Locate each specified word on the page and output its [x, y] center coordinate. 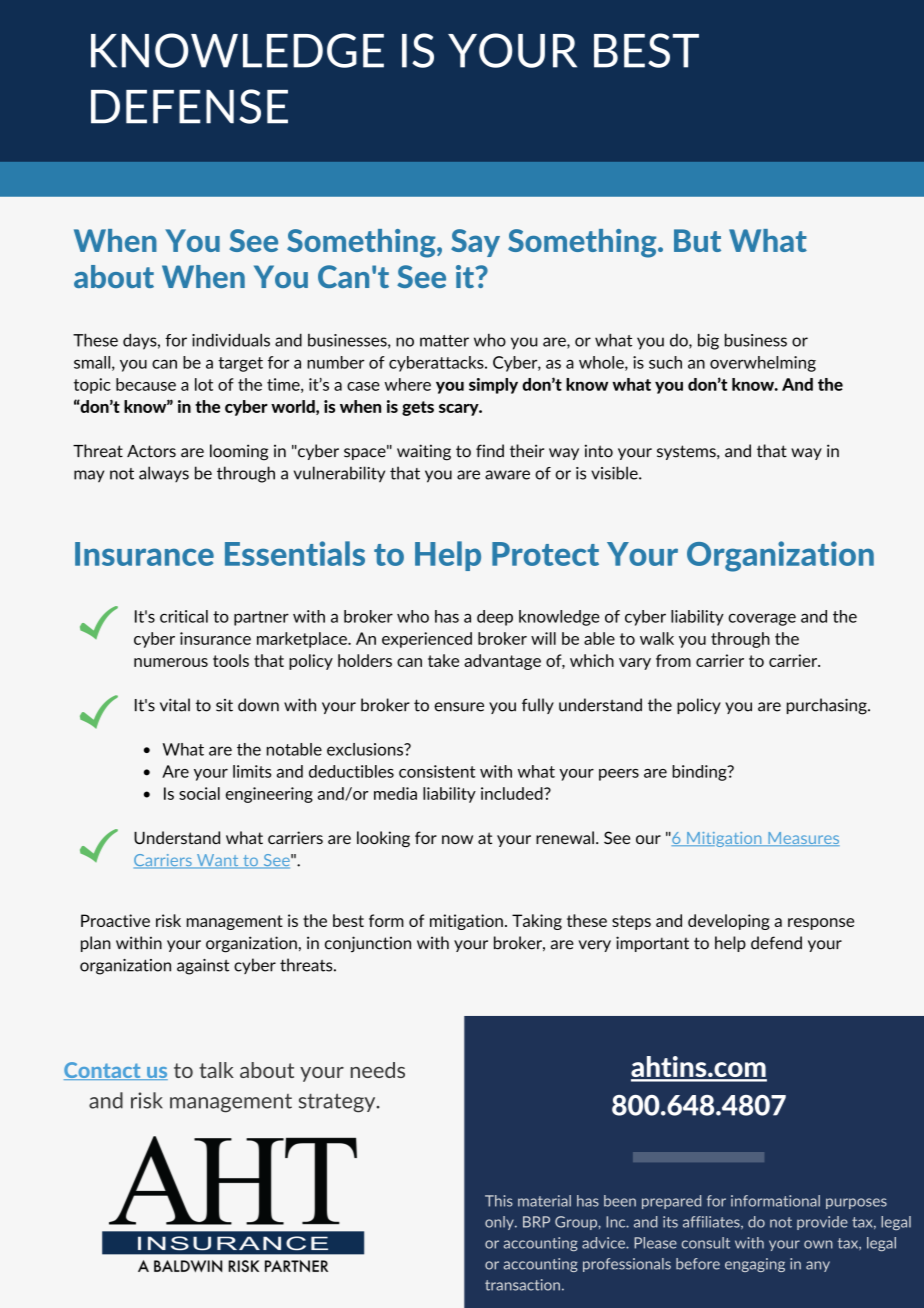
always [164, 474]
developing [729, 922]
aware [507, 475]
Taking [537, 922]
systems [687, 452]
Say [475, 243]
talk [216, 1070]
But [697, 240]
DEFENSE [189, 106]
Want [218, 861]
